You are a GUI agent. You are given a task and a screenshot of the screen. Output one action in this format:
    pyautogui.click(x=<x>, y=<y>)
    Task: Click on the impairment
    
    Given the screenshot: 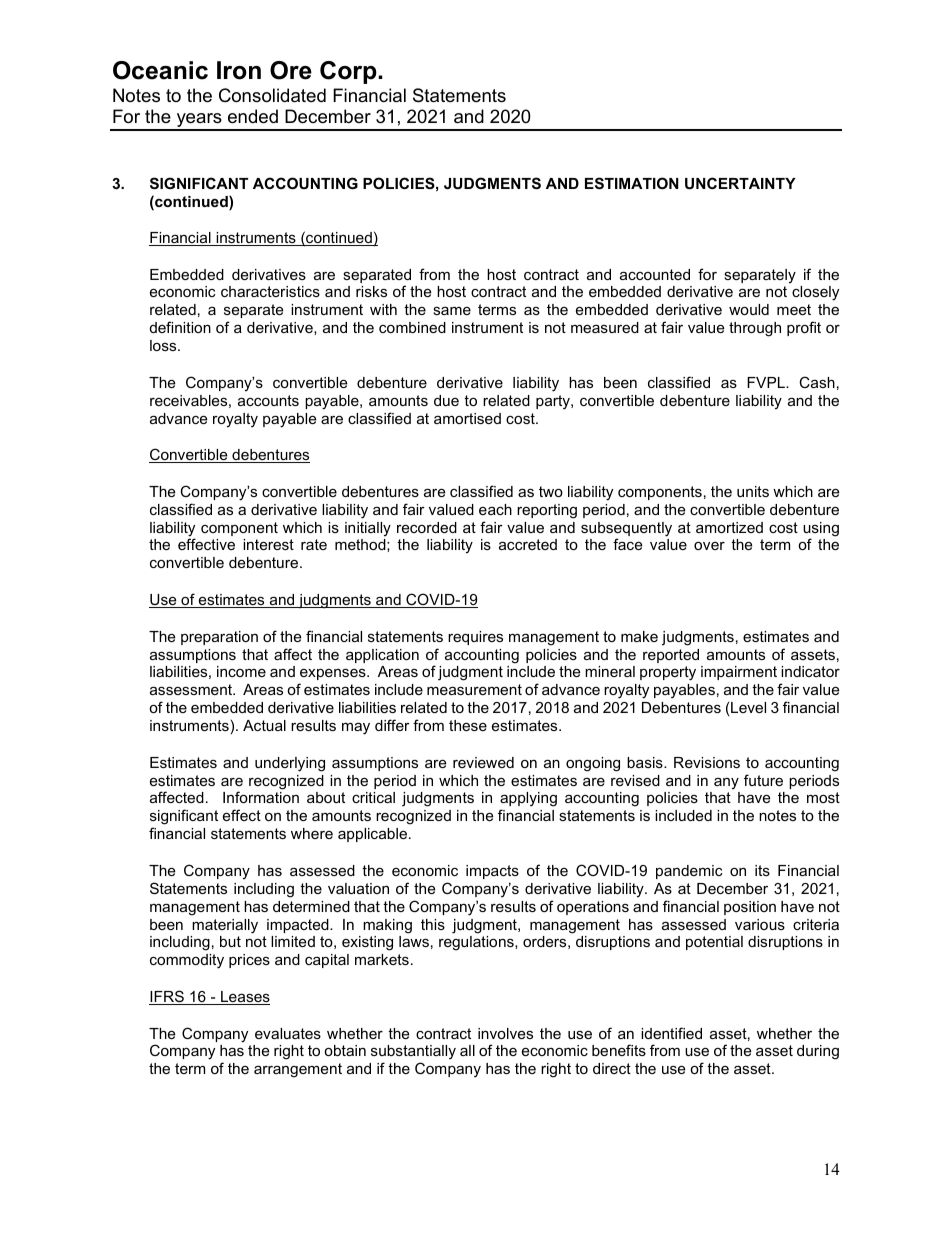 What is the action you would take?
    pyautogui.click(x=739, y=673)
